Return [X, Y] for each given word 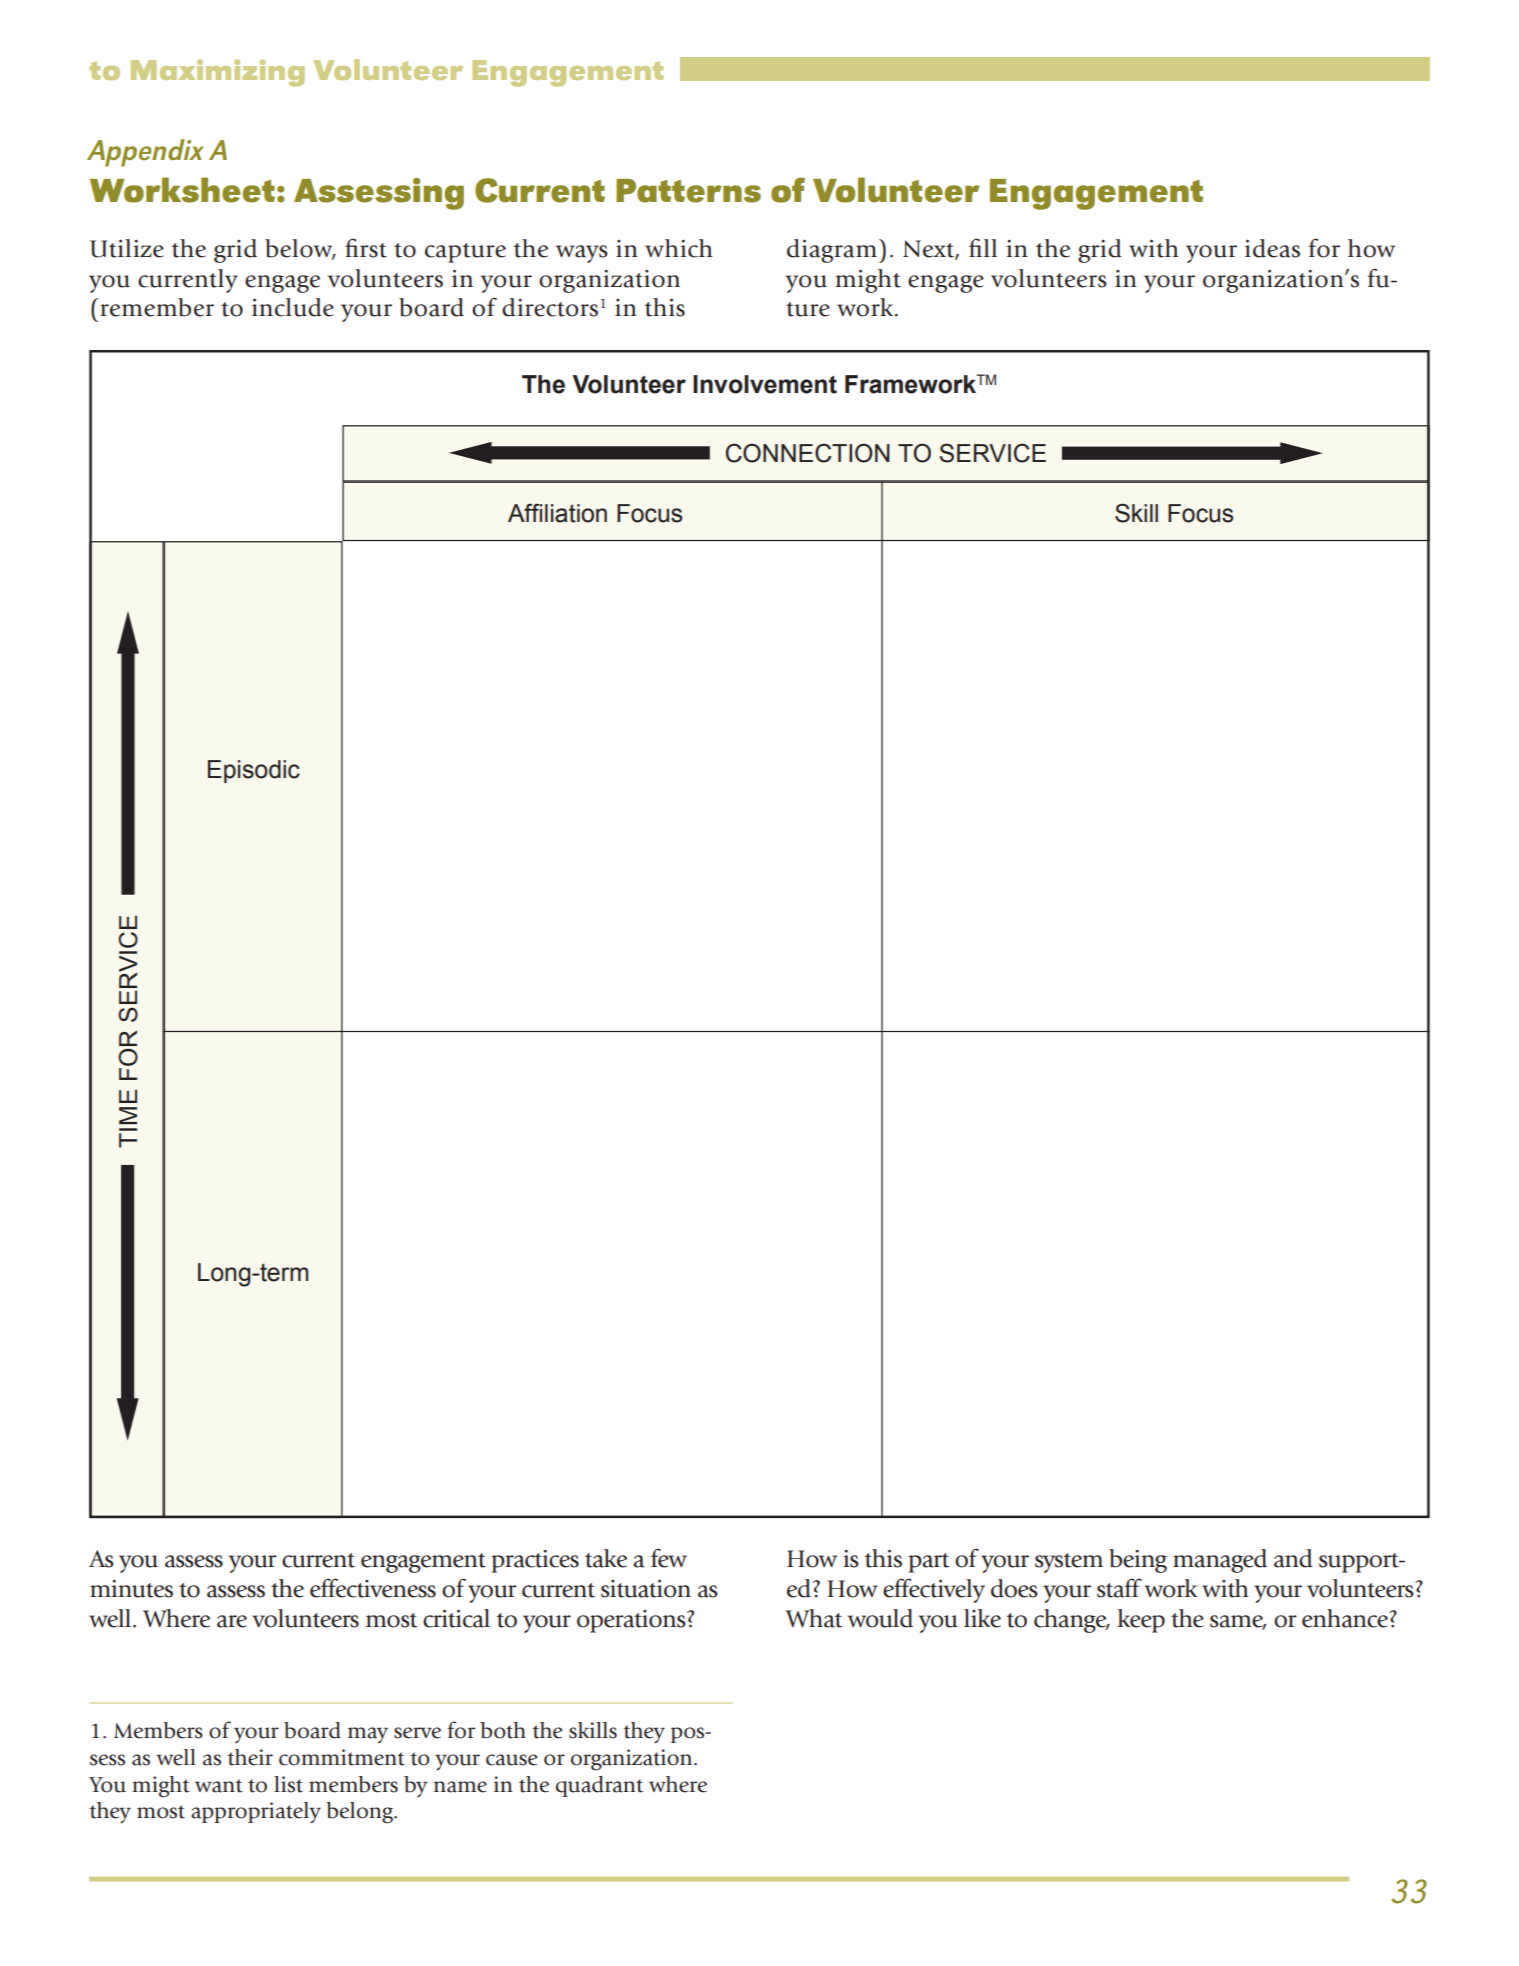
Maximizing [218, 72]
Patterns [688, 191]
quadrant [599, 1786]
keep [1141, 1621]
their [250, 1757]
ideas [1272, 248]
